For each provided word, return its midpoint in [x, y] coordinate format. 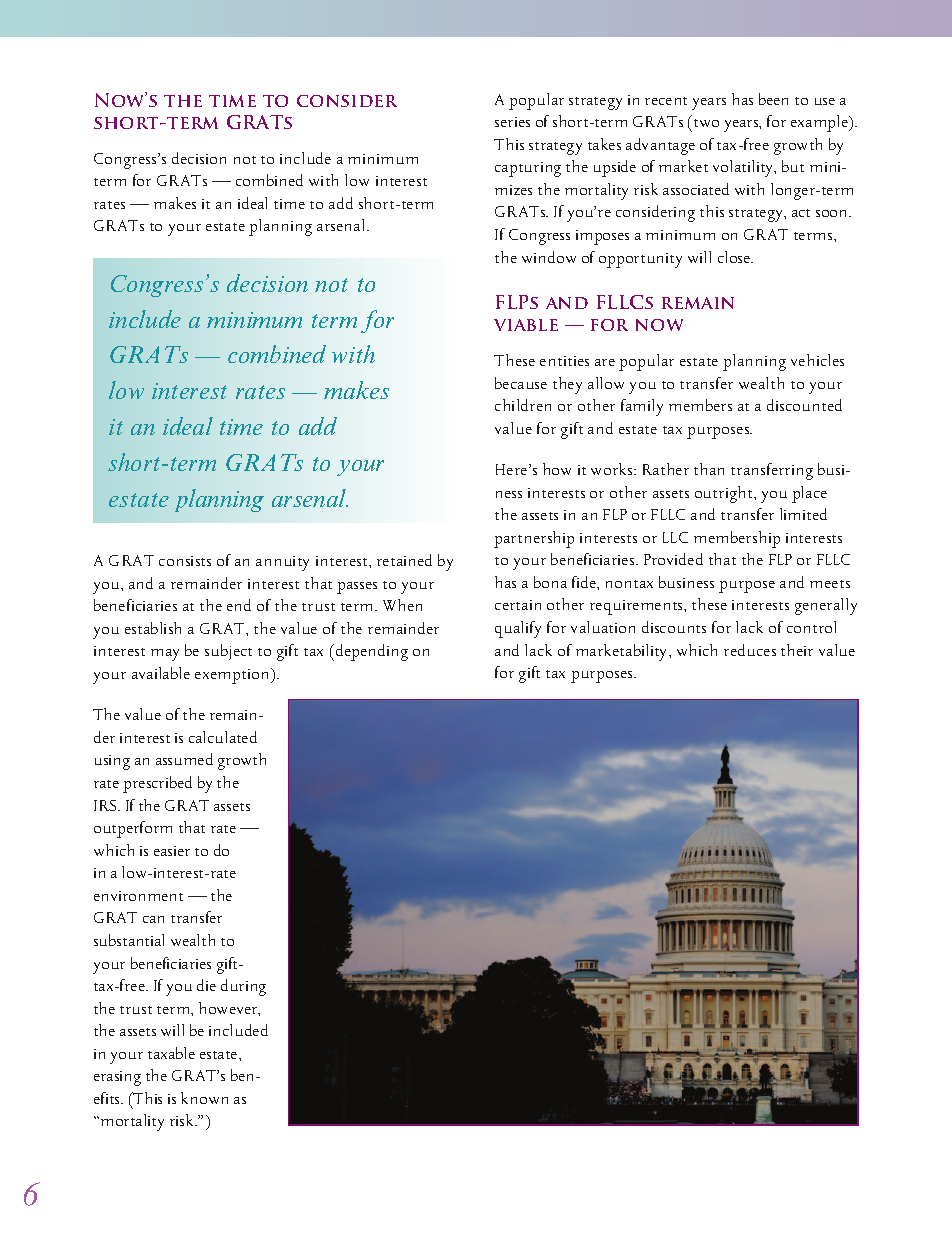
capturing [528, 169]
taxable [171, 1053]
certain [518, 605]
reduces [750, 650]
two [706, 123]
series [512, 122]
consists [185, 561]
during [243, 987]
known [204, 1098]
